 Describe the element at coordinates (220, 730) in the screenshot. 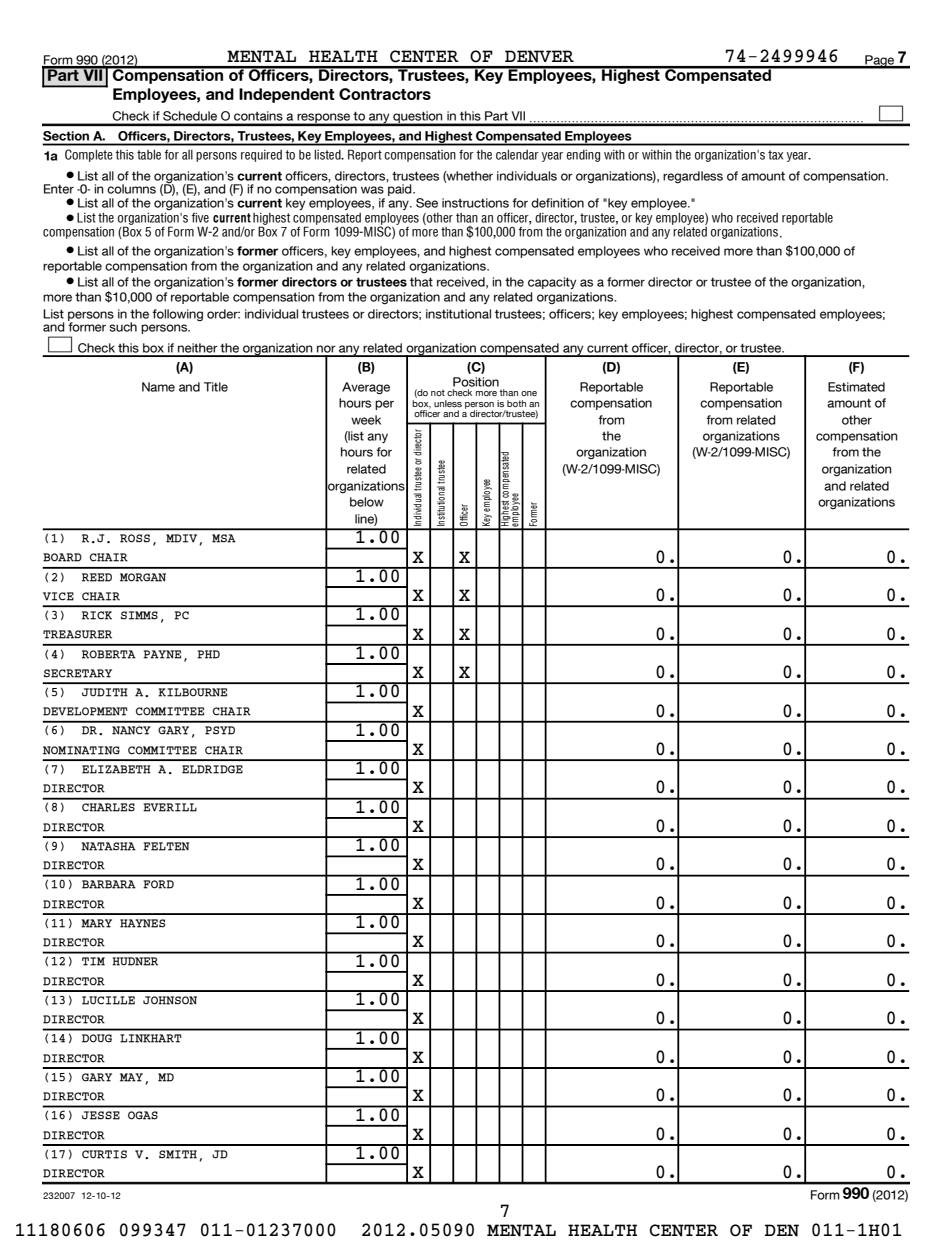

I see `PSYD` at that location.
